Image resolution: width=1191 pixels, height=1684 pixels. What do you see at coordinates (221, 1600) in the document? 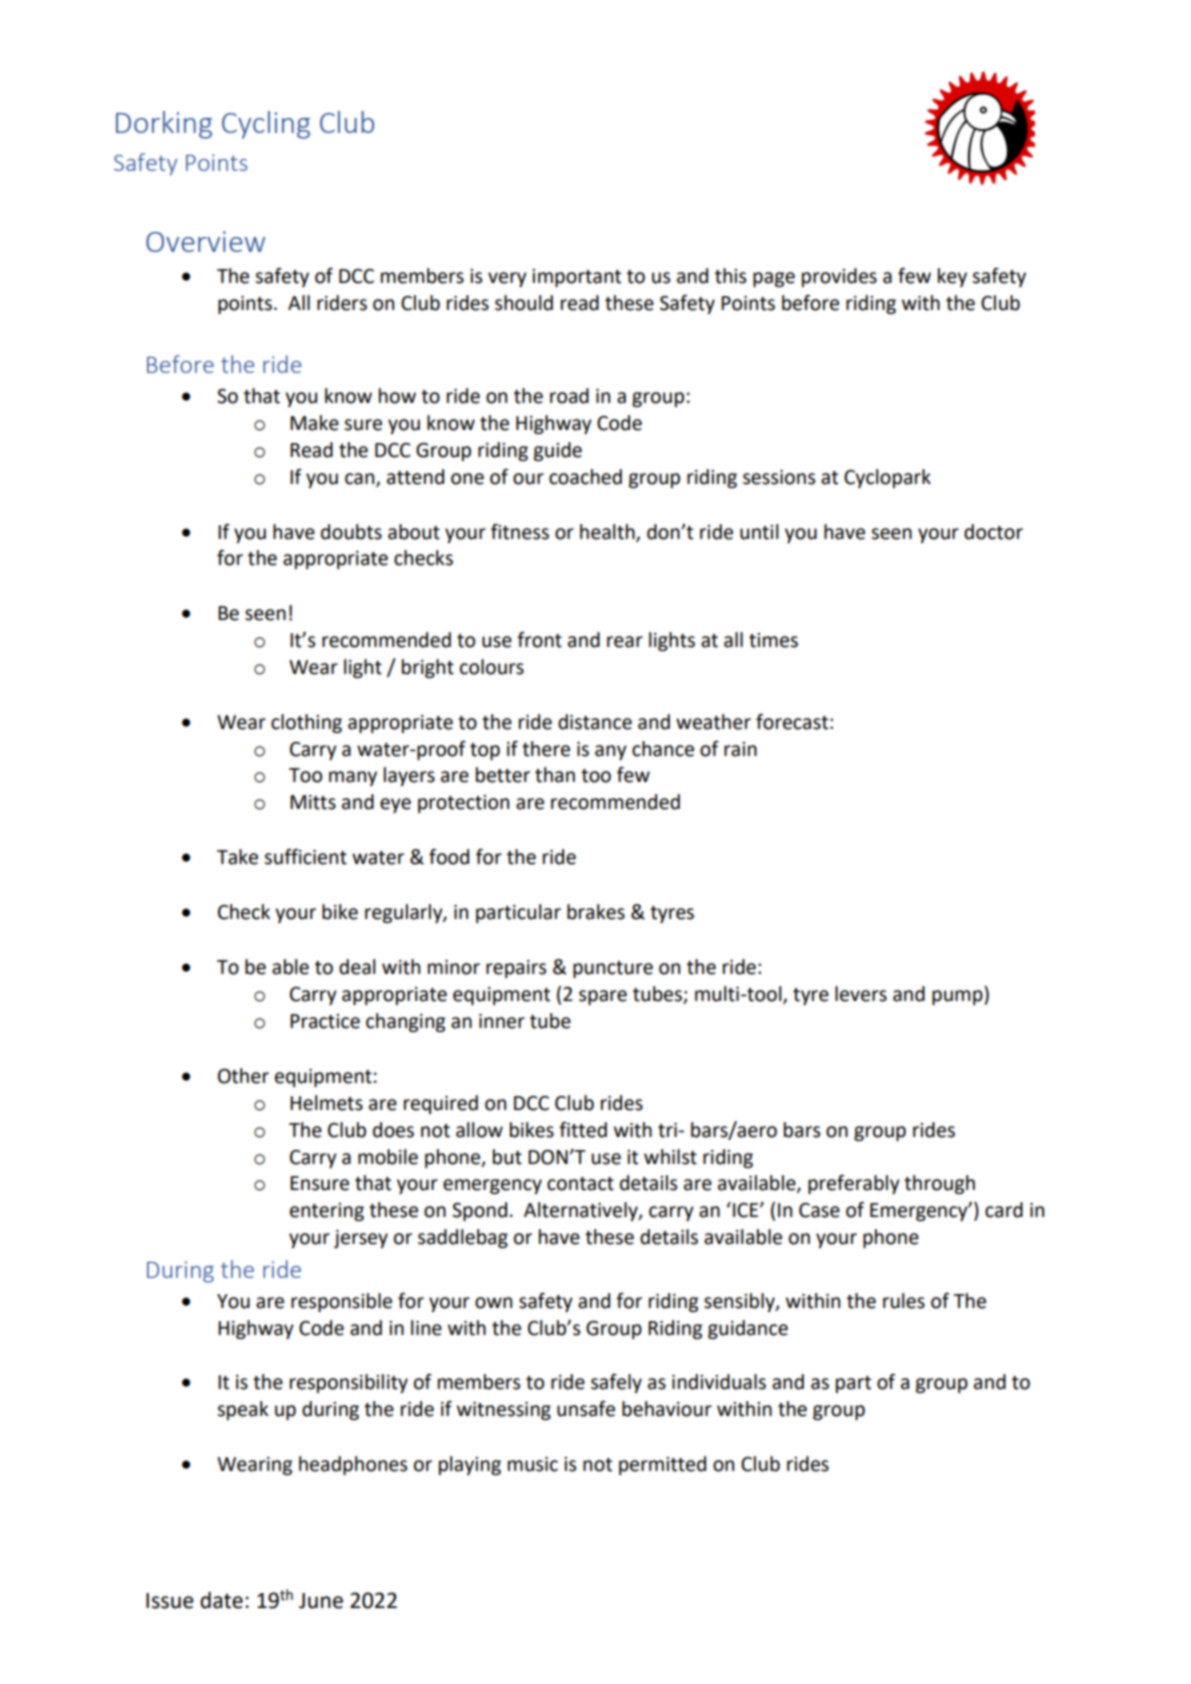
I see `date` at bounding box center [221, 1600].
